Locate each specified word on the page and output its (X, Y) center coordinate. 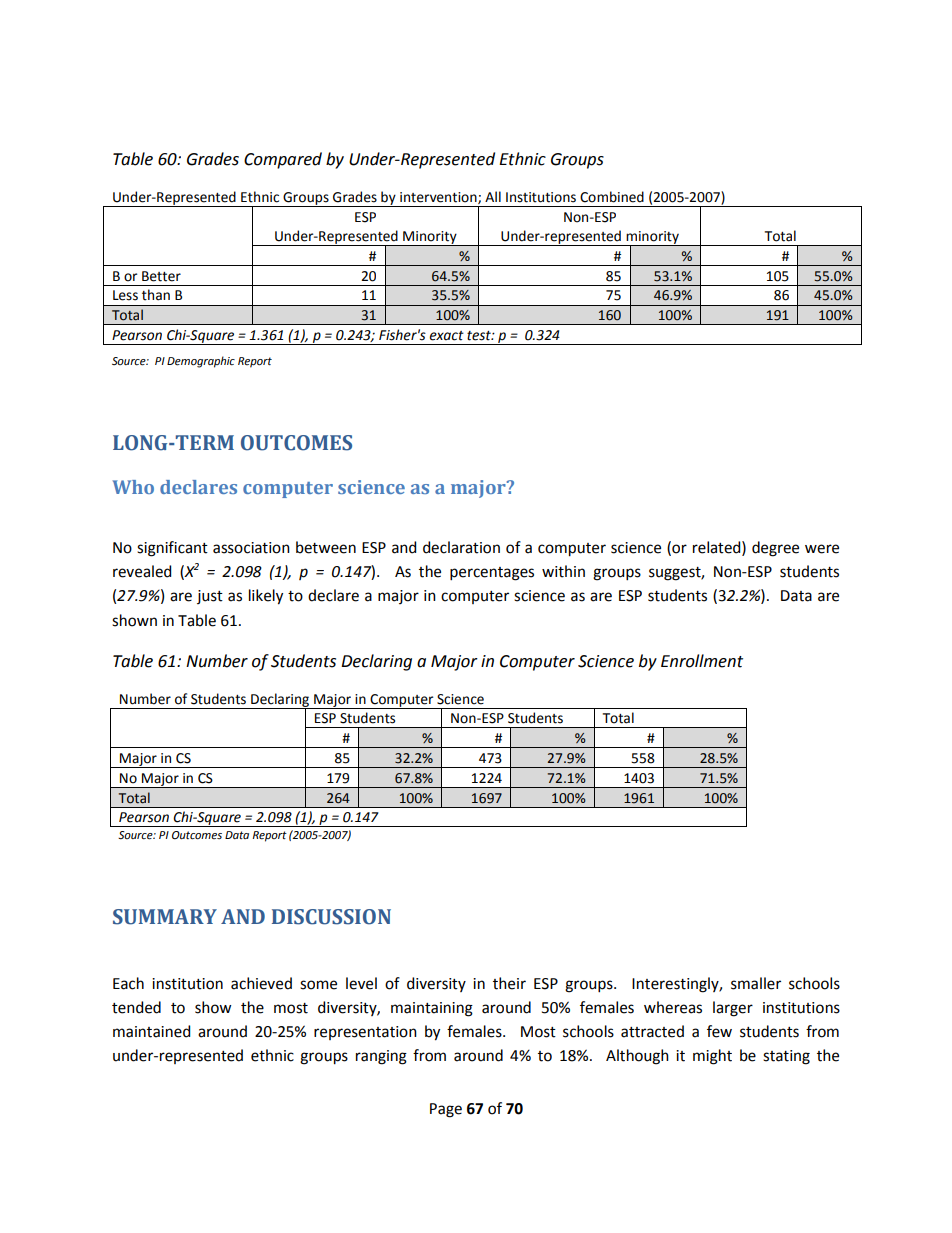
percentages (492, 574)
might (712, 1057)
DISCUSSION (331, 917)
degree (775, 549)
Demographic (201, 362)
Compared (283, 160)
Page (446, 1110)
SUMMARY (165, 917)
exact (446, 336)
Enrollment (702, 661)
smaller (756, 983)
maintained (151, 1031)
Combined (612, 197)
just (210, 597)
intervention (439, 198)
